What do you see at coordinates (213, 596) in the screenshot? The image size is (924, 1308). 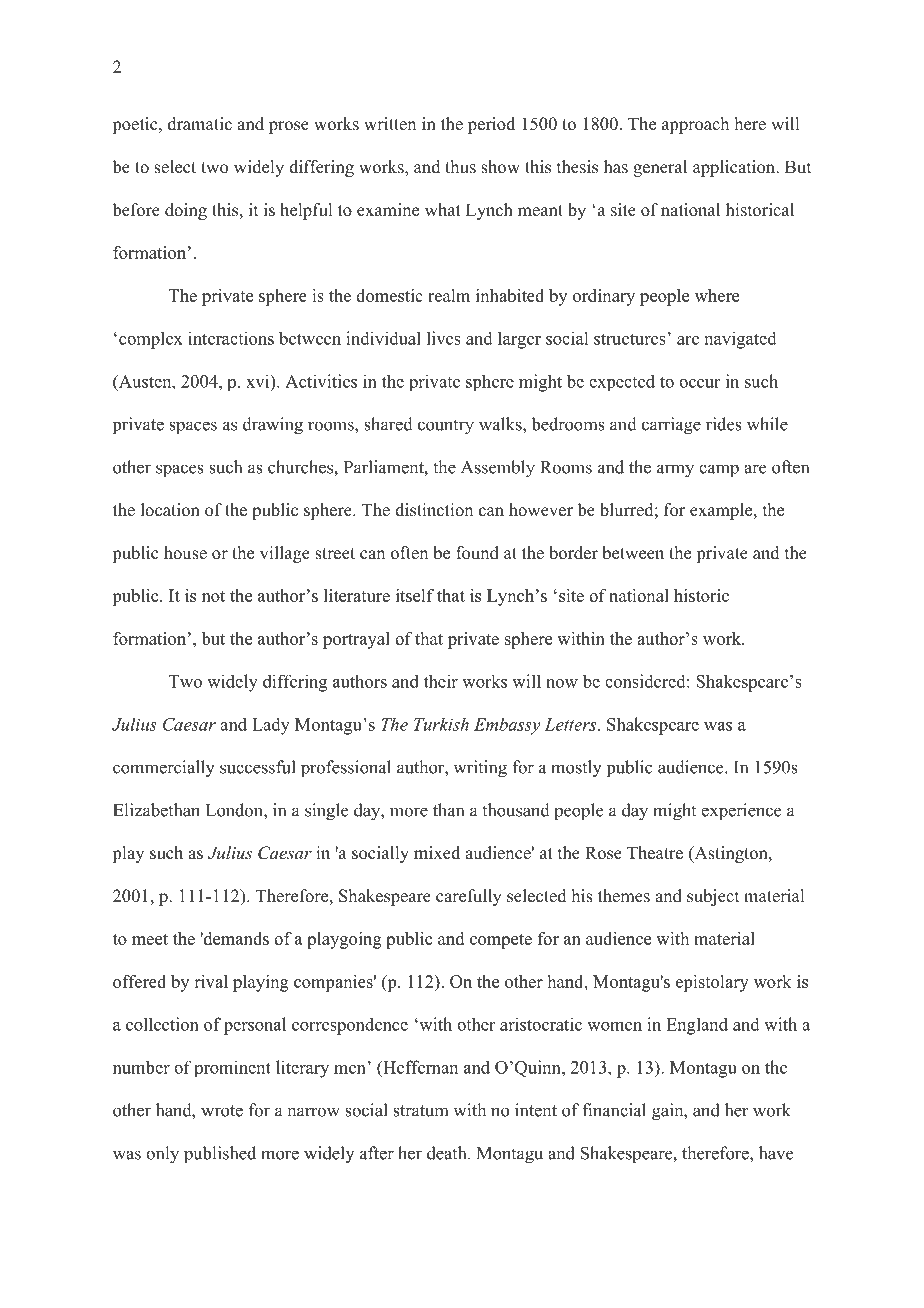 I see `not` at bounding box center [213, 596].
